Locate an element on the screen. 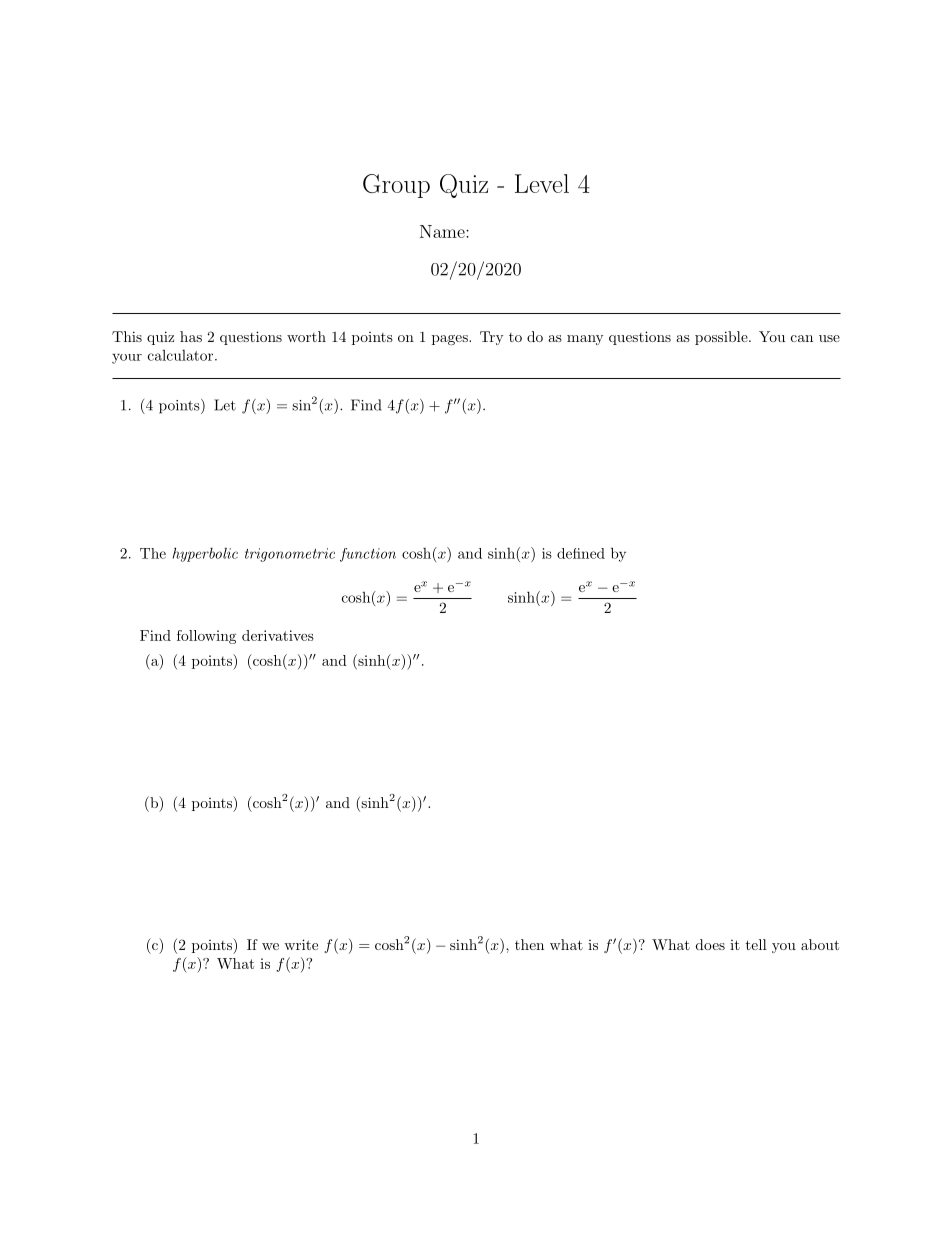  tell is located at coordinates (756, 944).
